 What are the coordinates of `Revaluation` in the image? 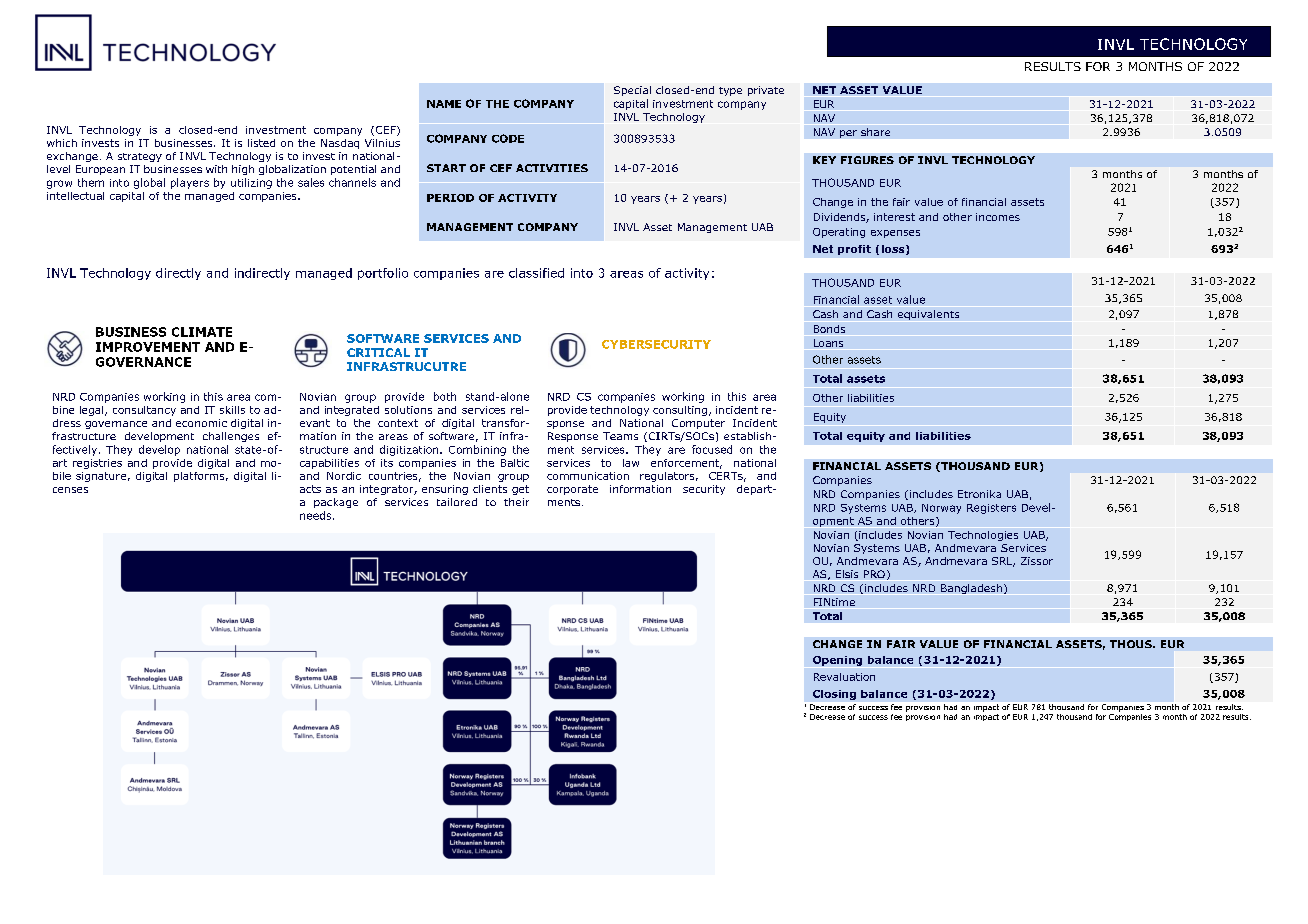 It's located at (844, 677).
